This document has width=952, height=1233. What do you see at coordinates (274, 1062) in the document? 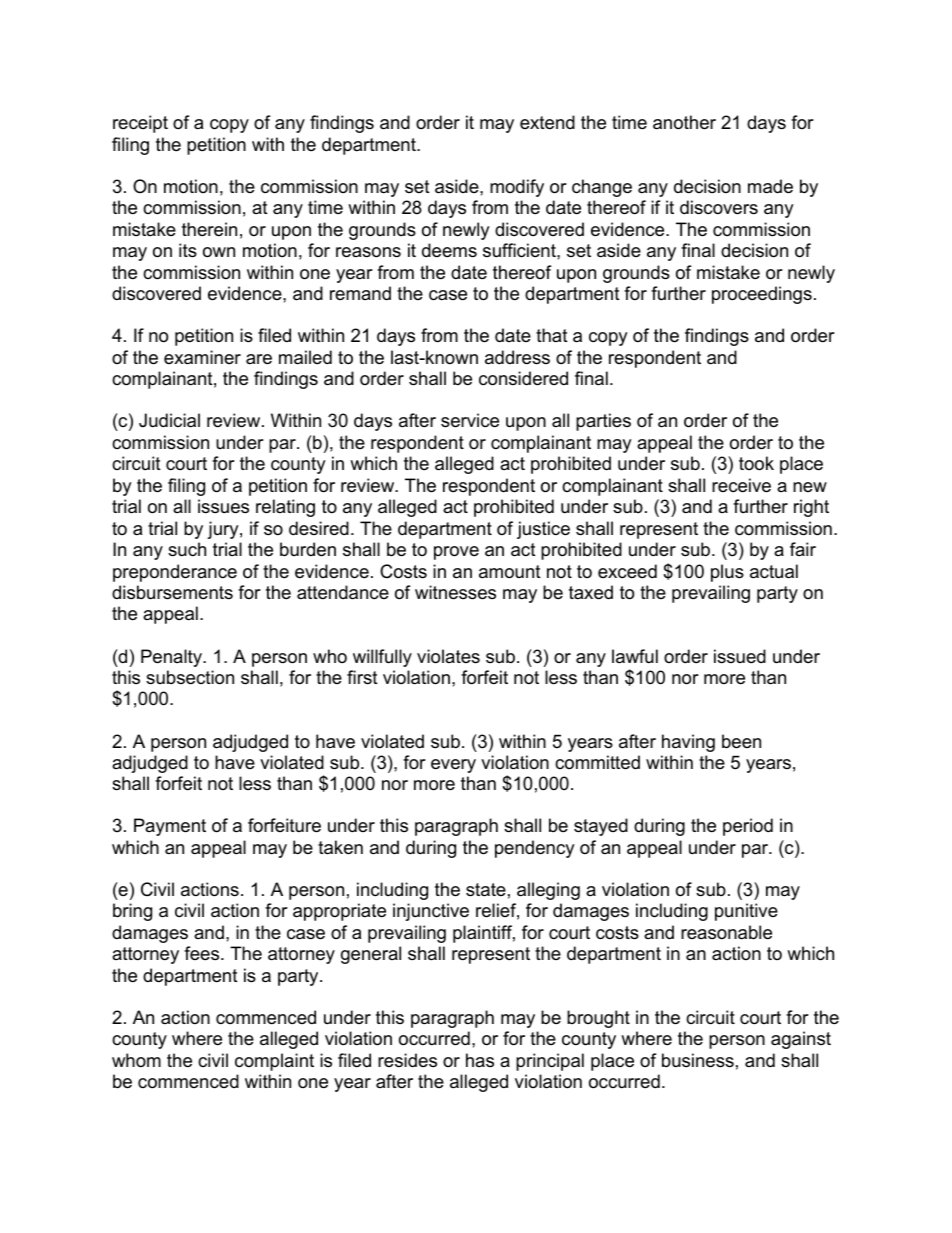
I see `complaint` at bounding box center [274, 1062].
